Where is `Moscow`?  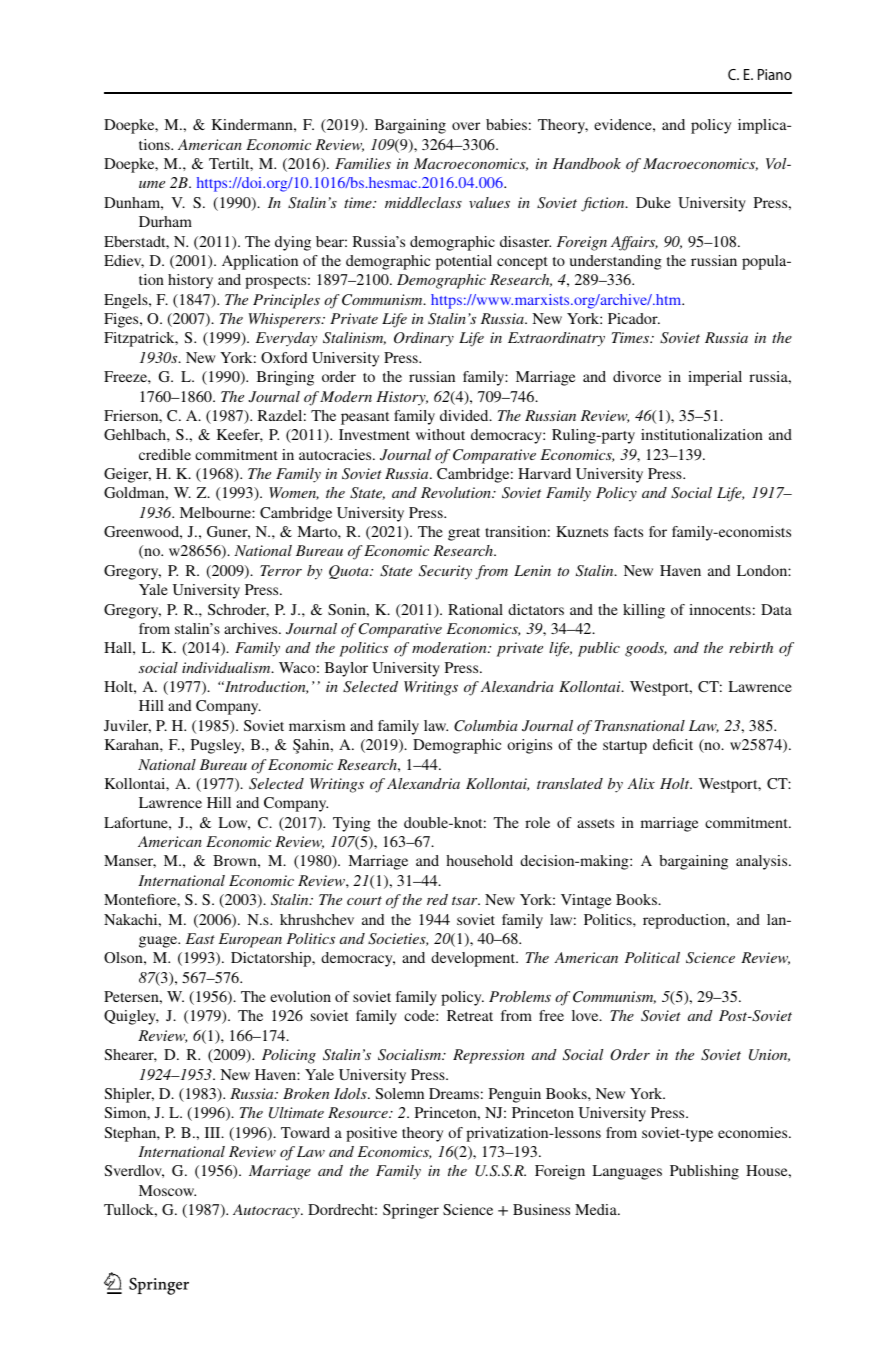
Moscow is located at coordinates (167, 1190).
